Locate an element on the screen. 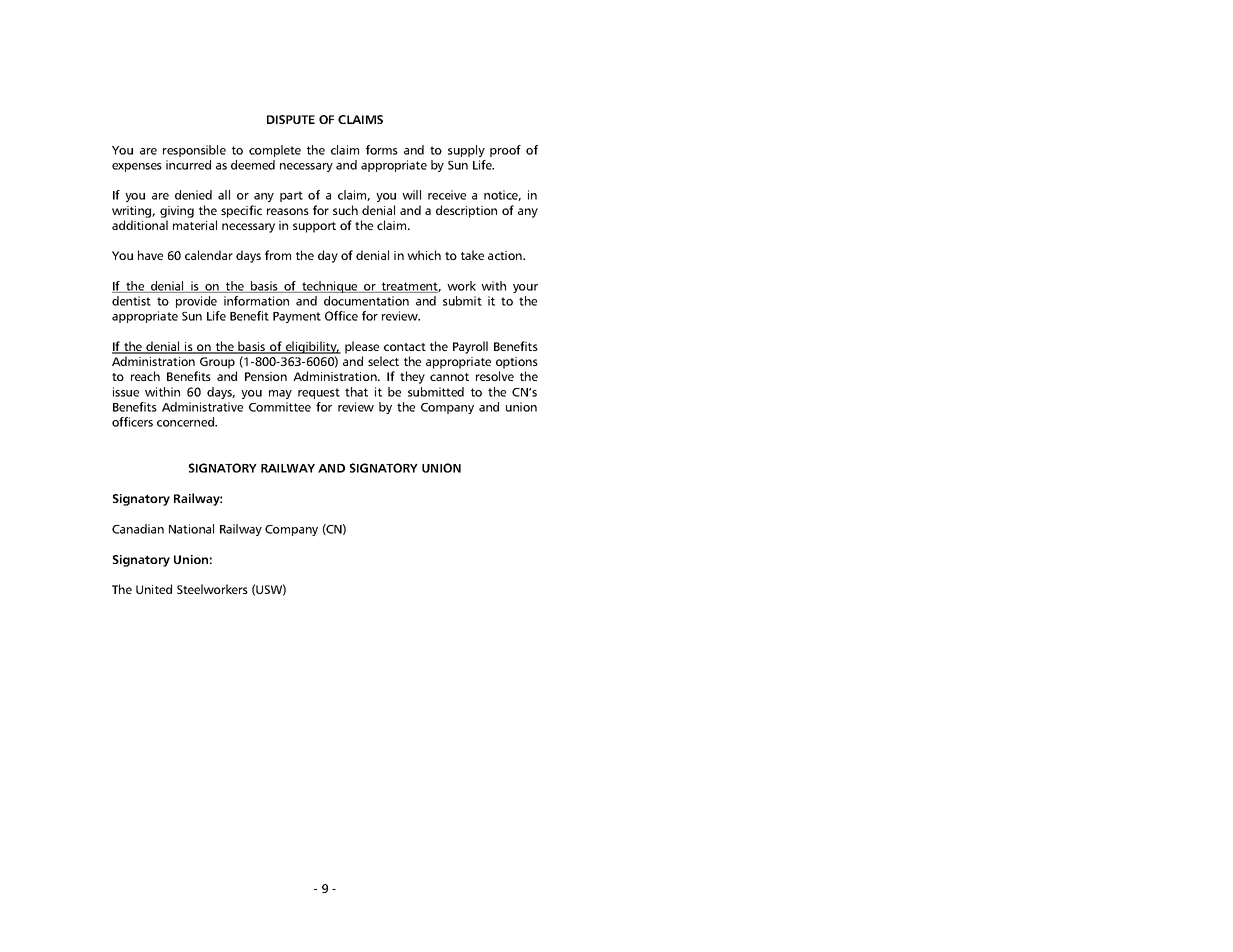 This screenshot has height=952, width=1233. responsible is located at coordinates (194, 151).
